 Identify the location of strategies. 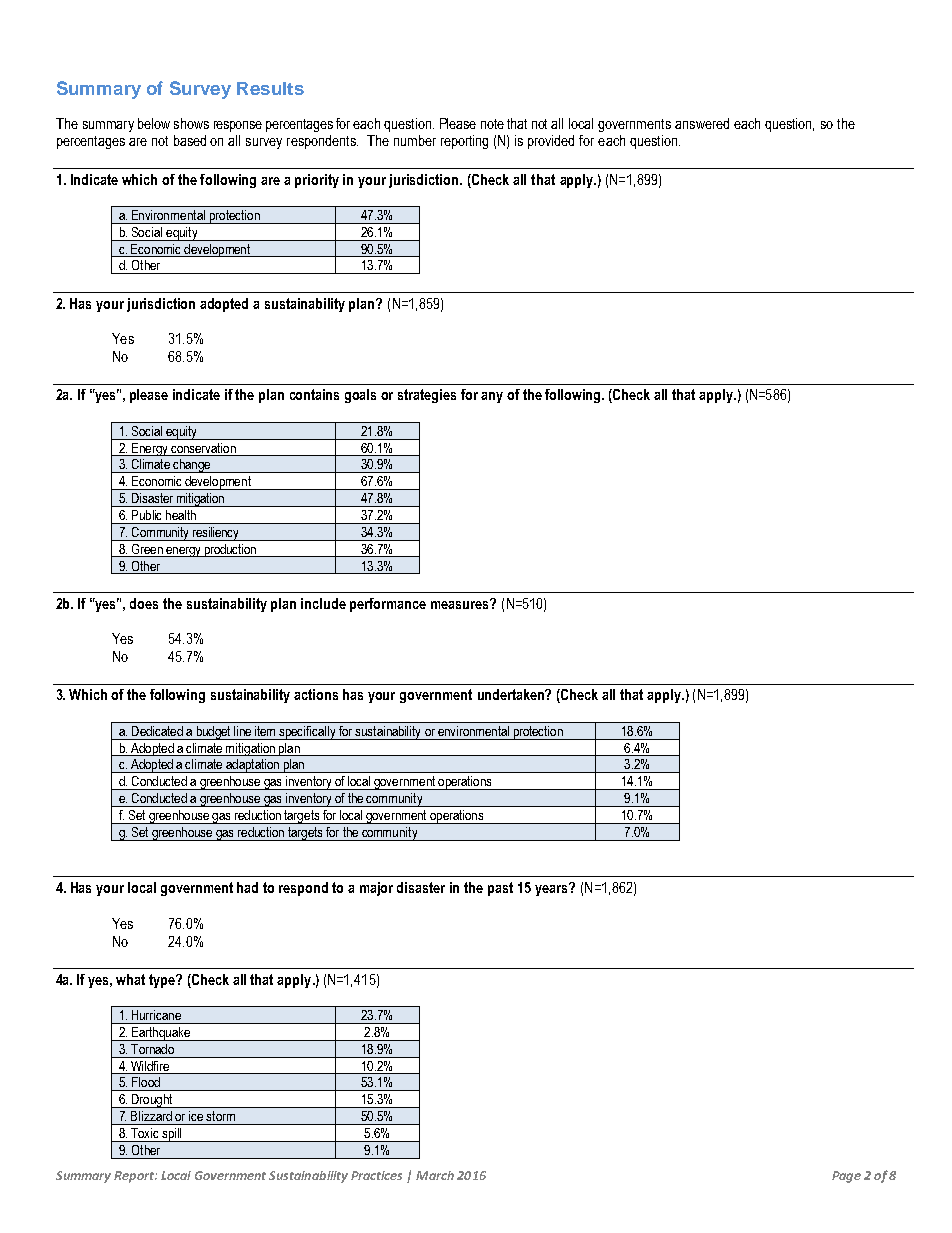
(427, 396).
